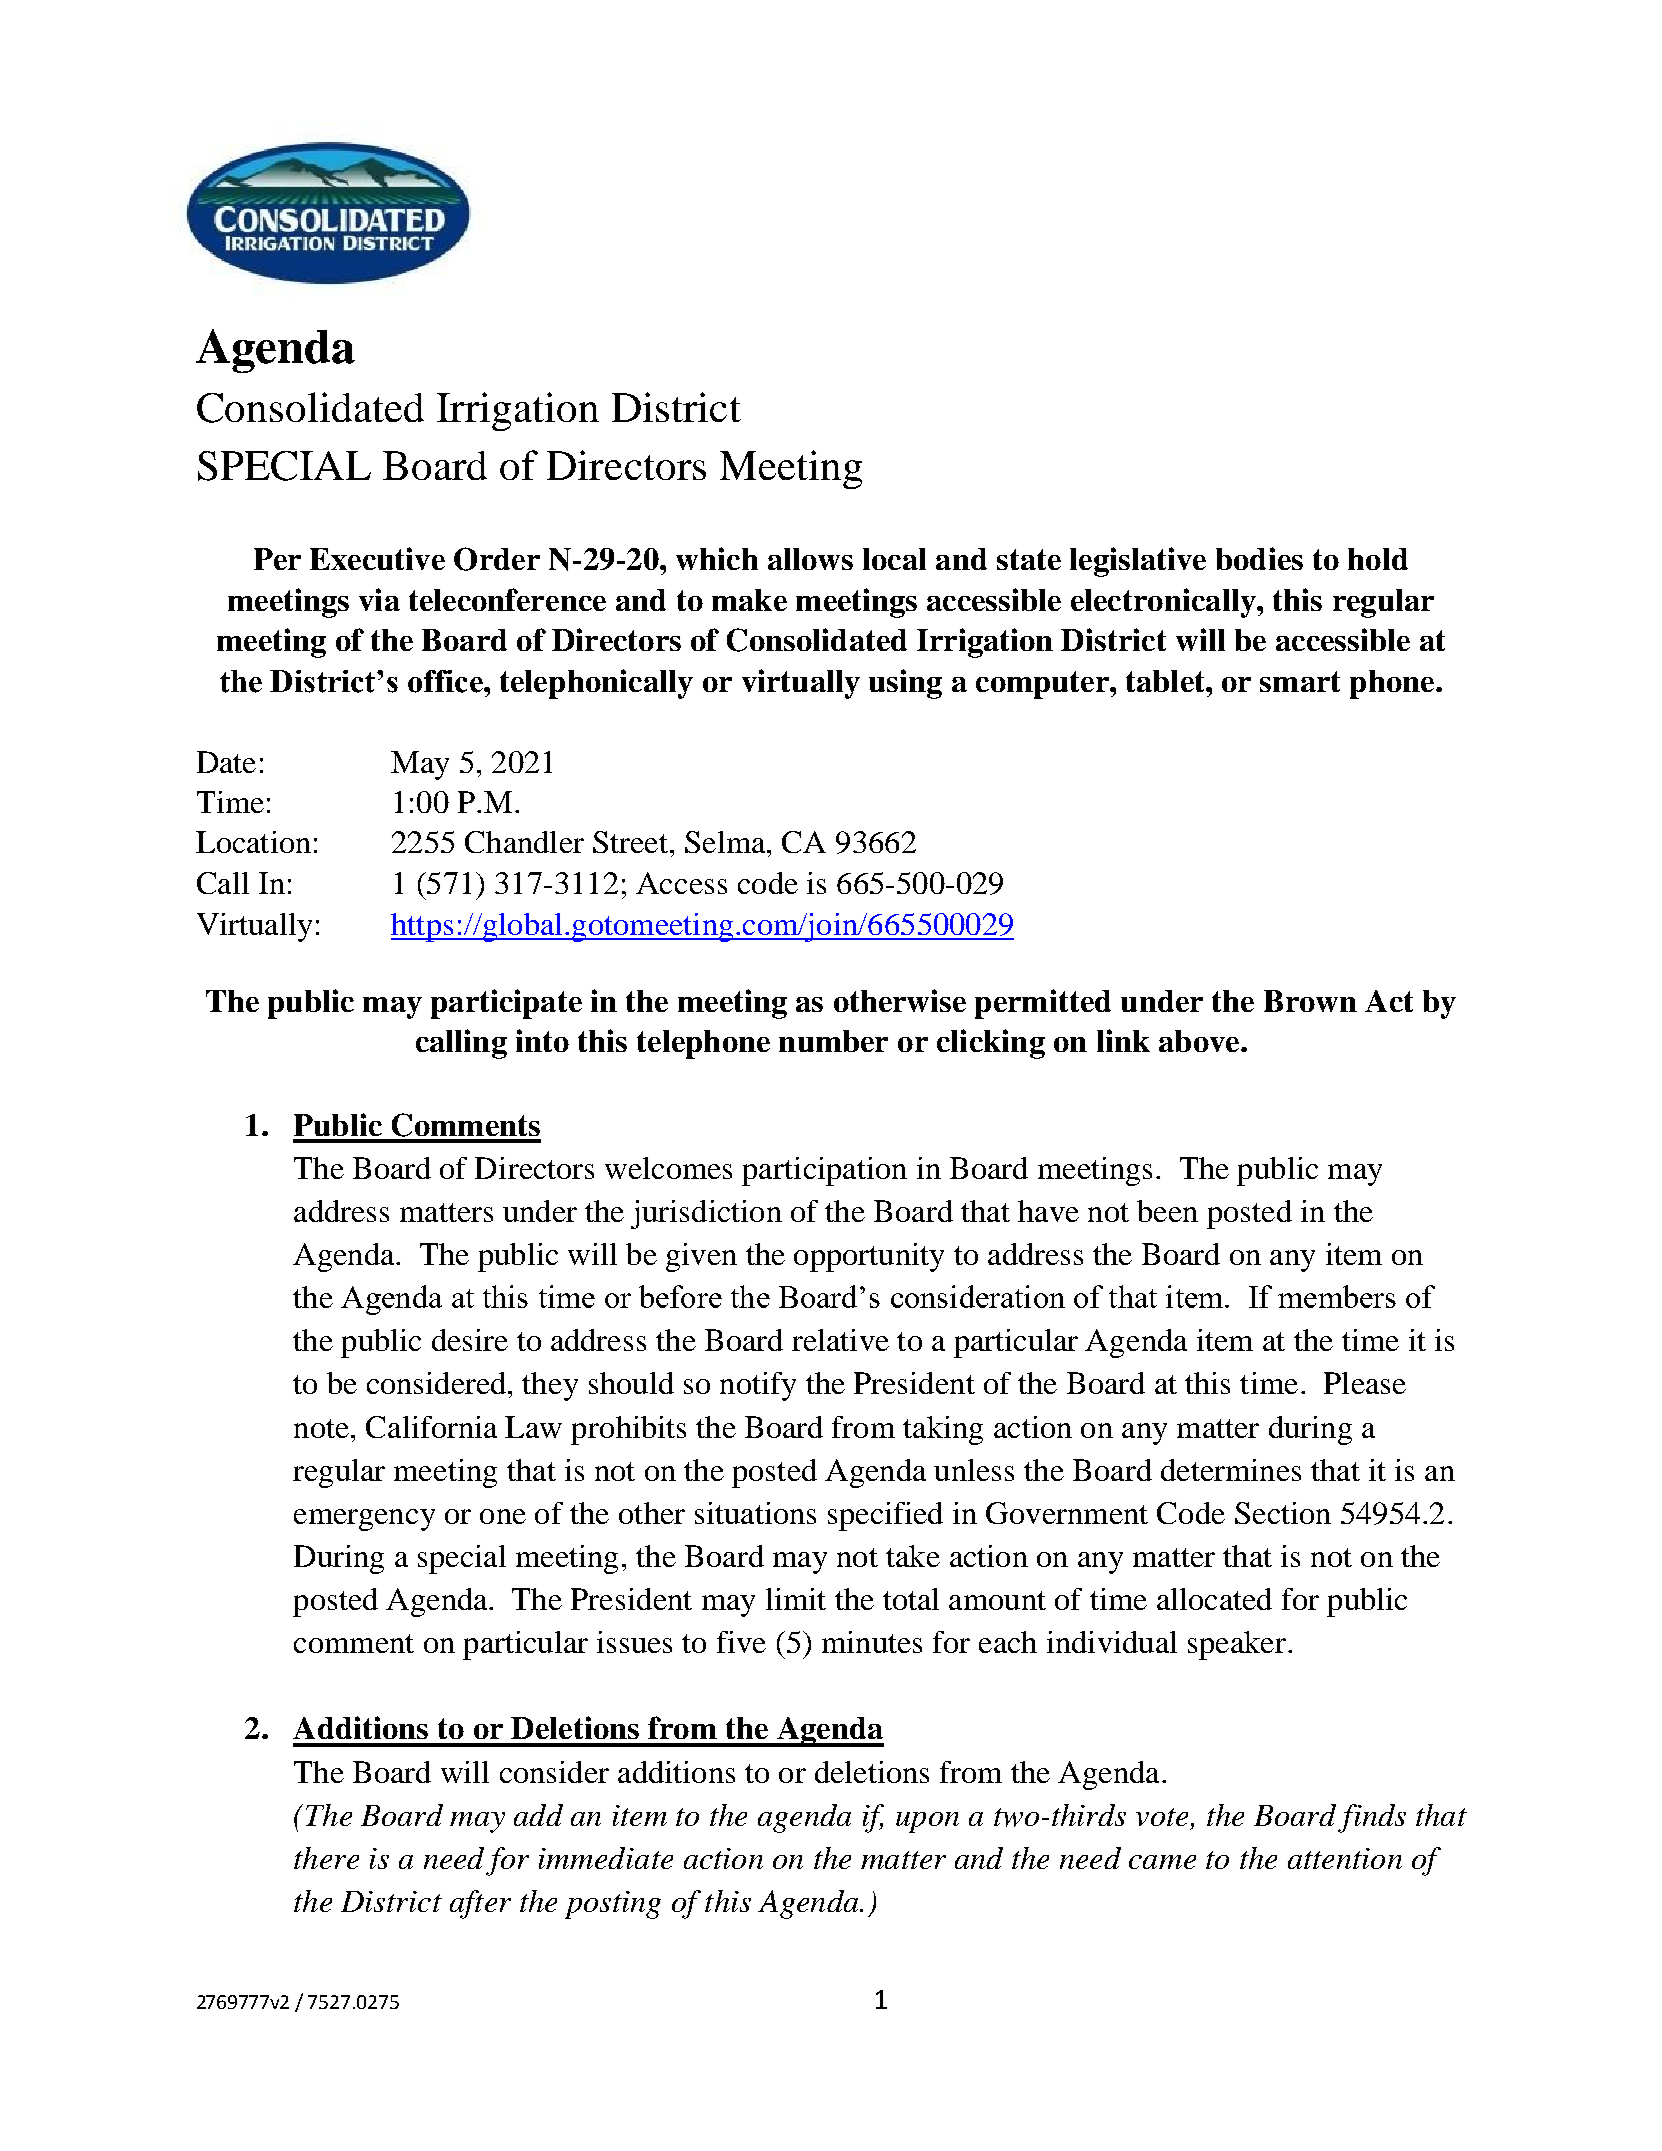  What do you see at coordinates (379, 599) in the page?
I see `via` at bounding box center [379, 599].
